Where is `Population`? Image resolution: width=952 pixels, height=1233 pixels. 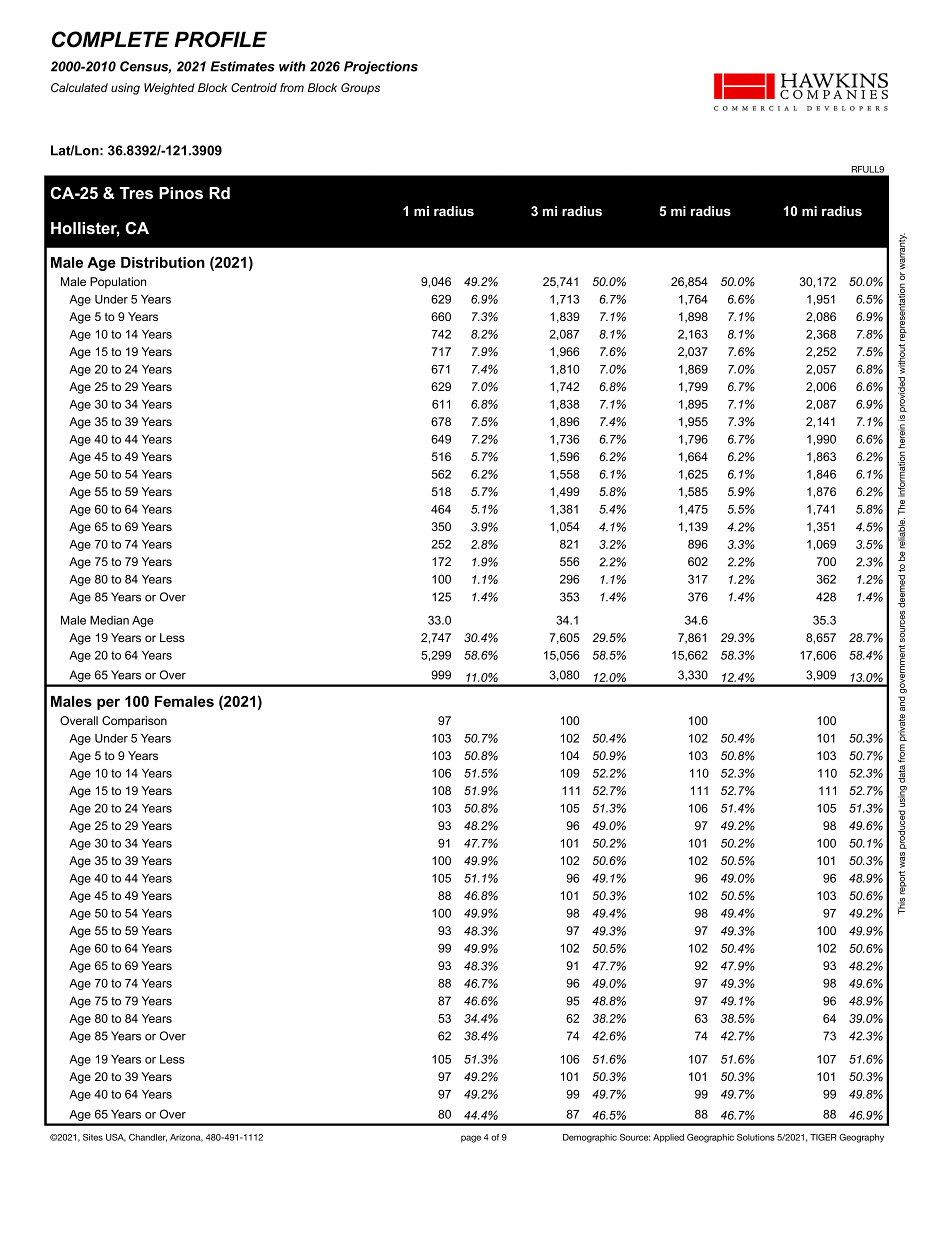
Population is located at coordinates (118, 283).
